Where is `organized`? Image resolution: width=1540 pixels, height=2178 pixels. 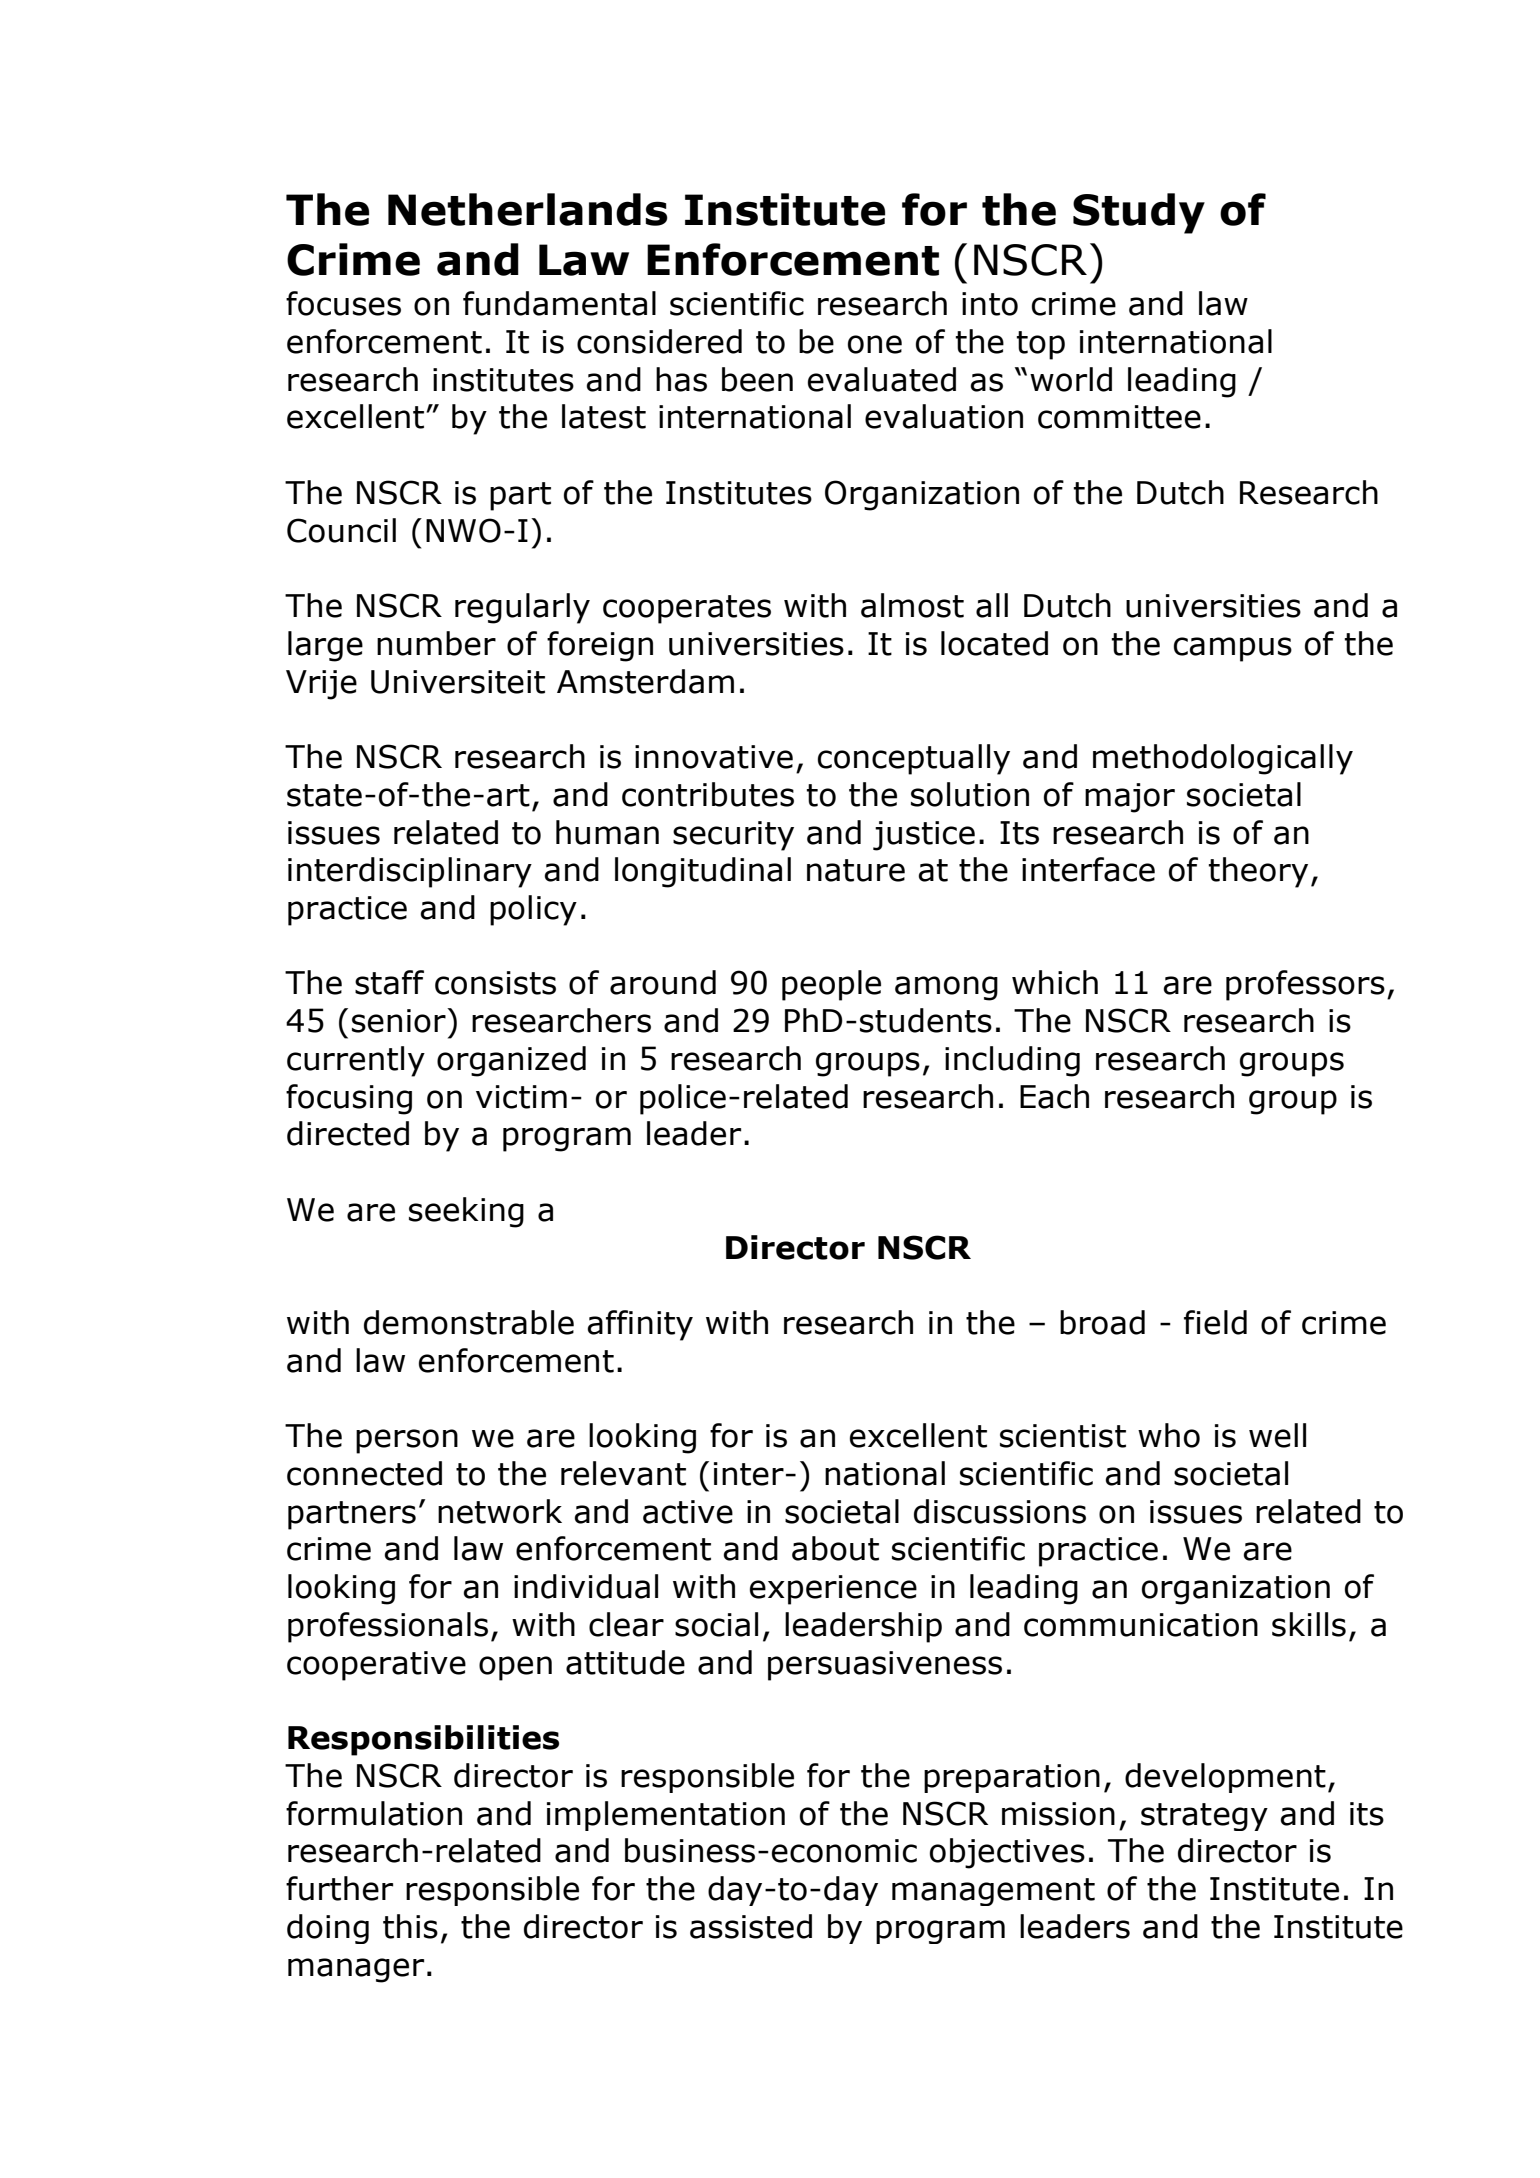
organized is located at coordinates (511, 1061).
